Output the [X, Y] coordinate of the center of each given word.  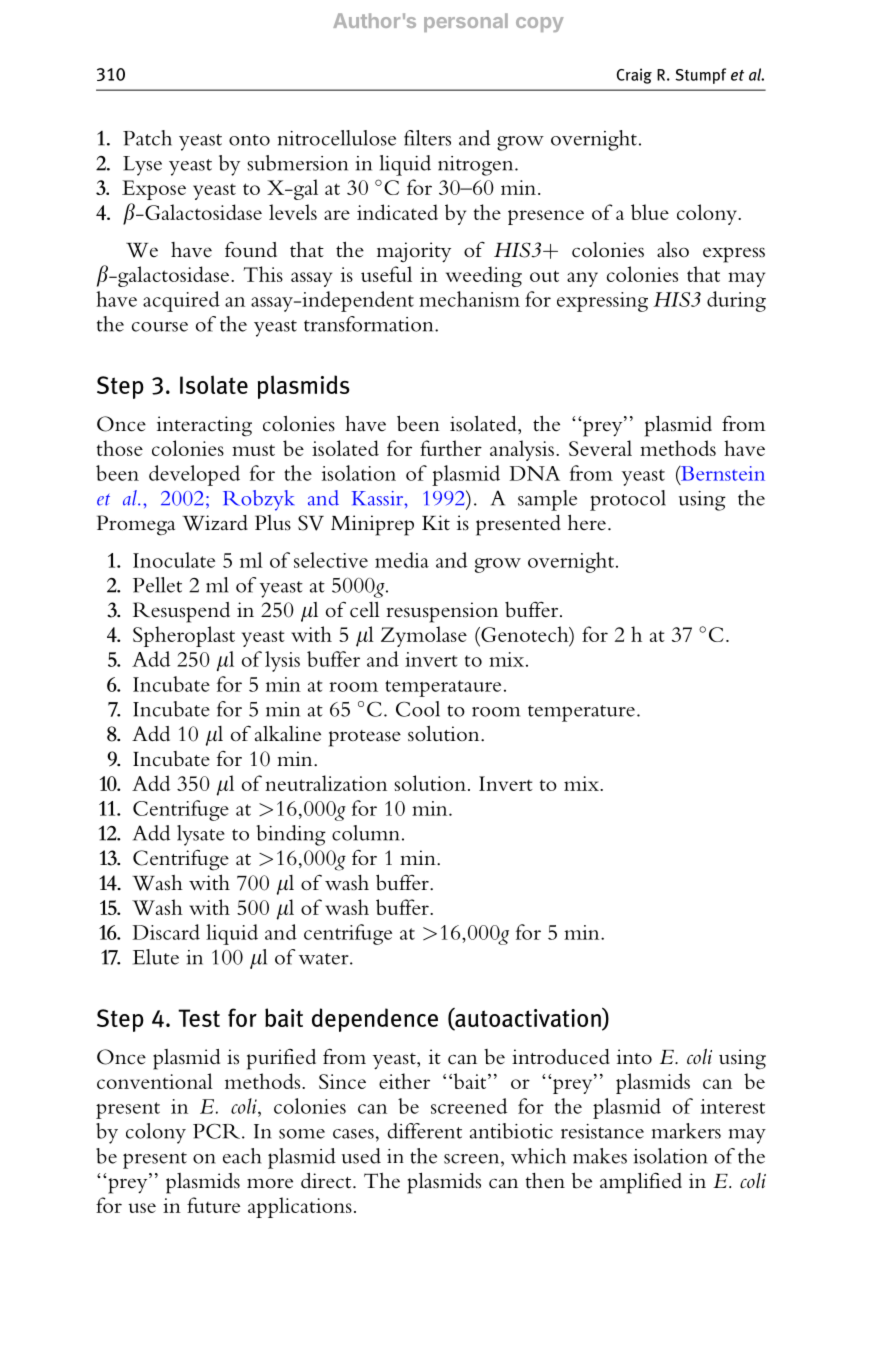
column [366, 833]
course [160, 327]
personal [466, 22]
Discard [166, 932]
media [402, 560]
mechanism [469, 299]
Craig [634, 76]
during [736, 301]
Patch [147, 138]
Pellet [157, 585]
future [213, 1205]
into [634, 1057]
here [587, 522]
